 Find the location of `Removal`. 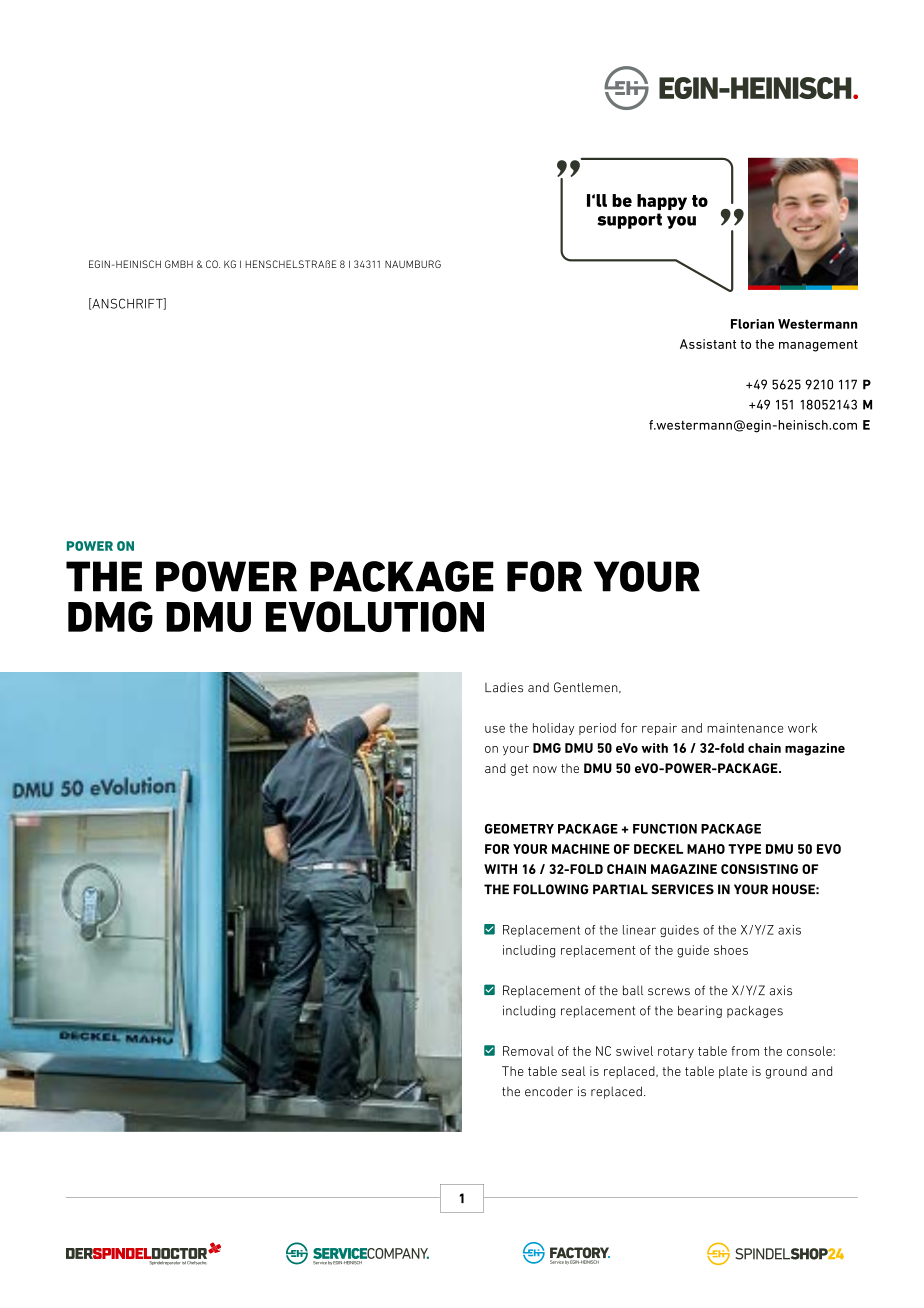

Removal is located at coordinates (528, 1051).
